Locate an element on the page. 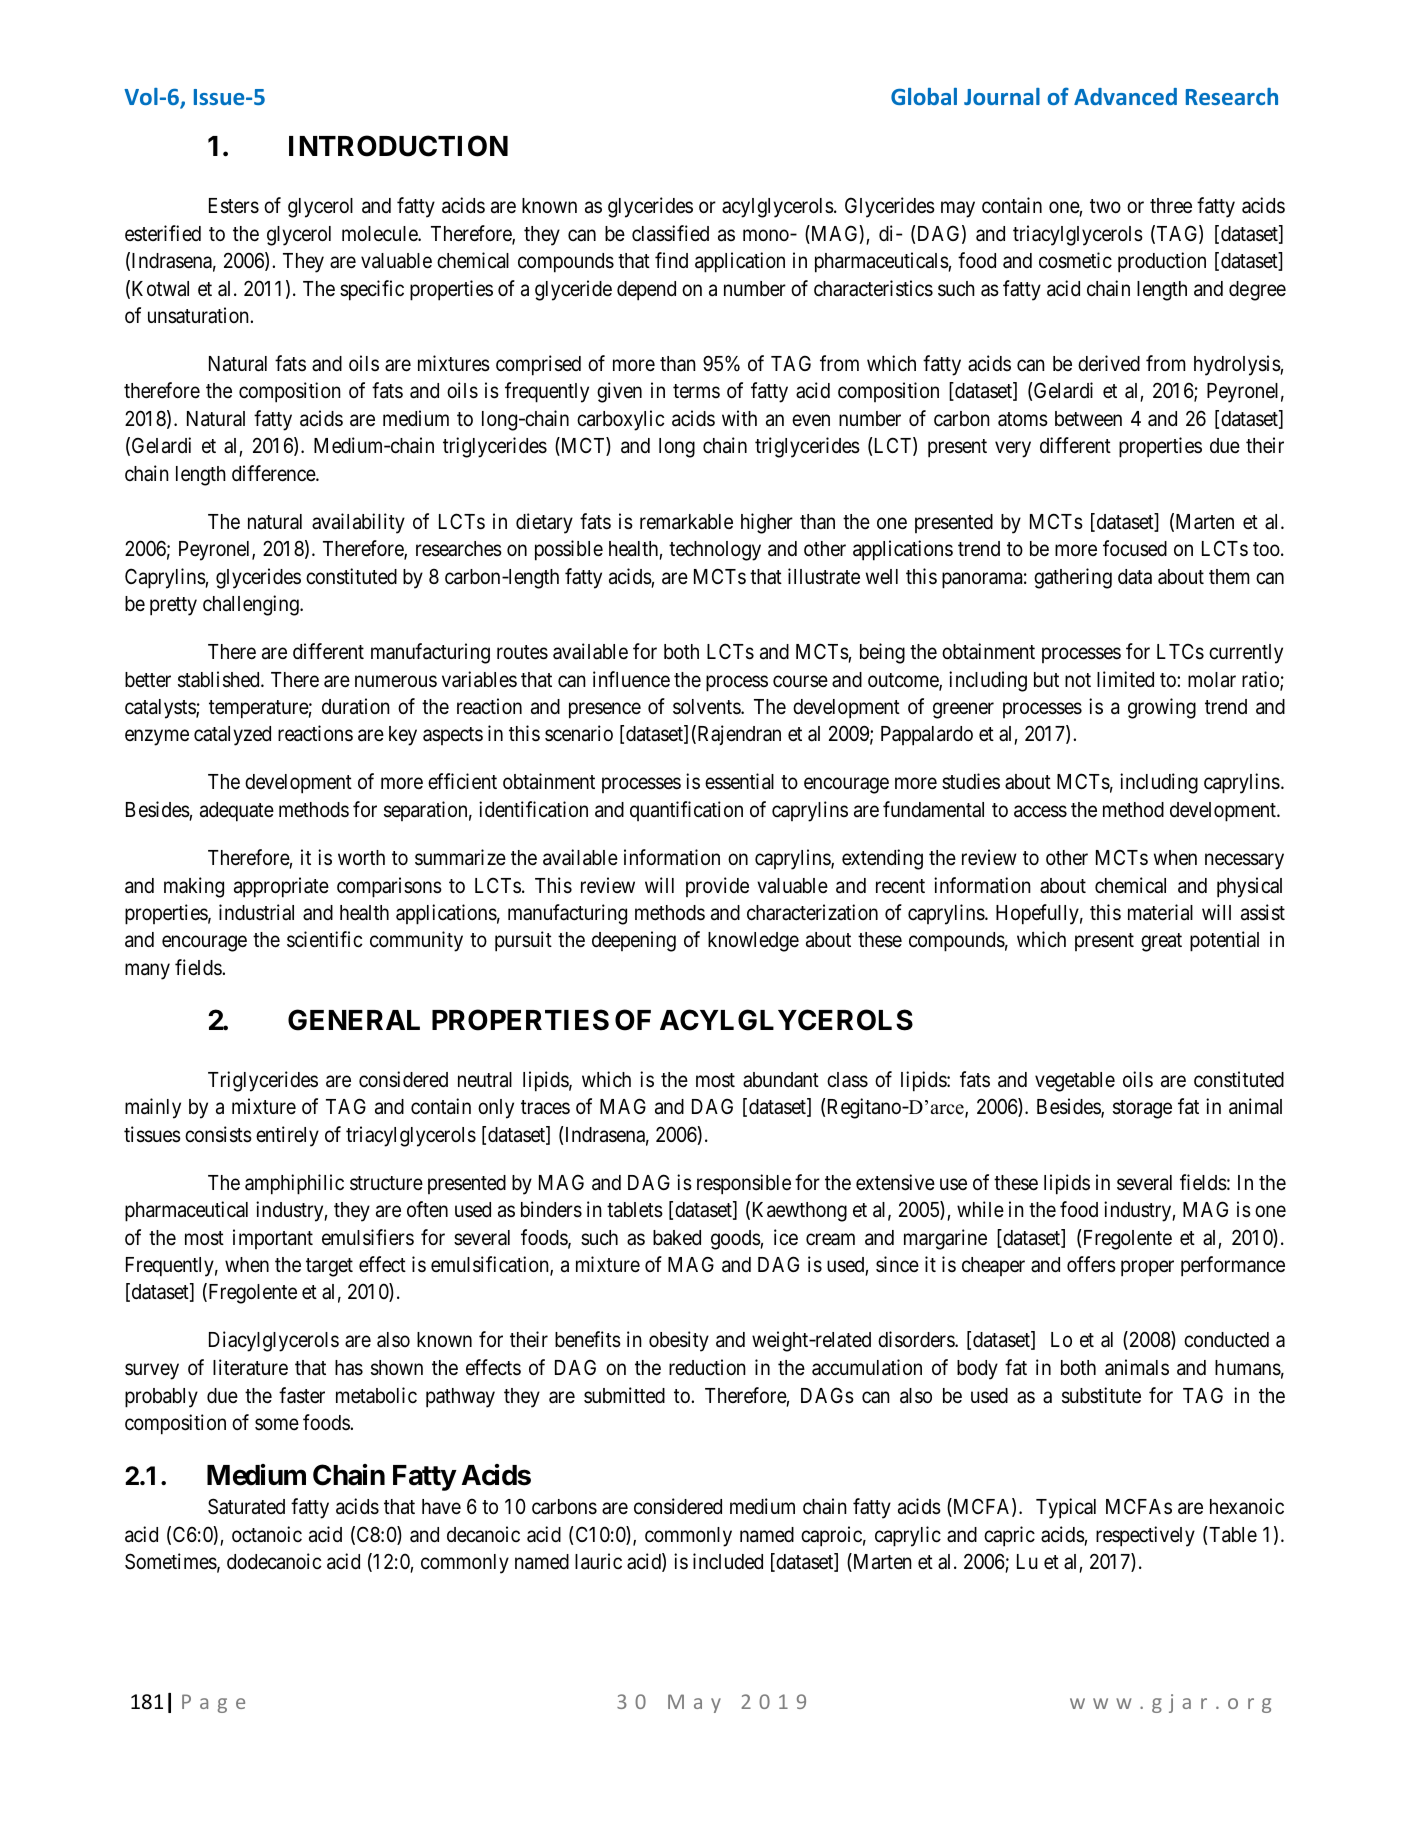 The width and height of the image is (1409, 1824). storage is located at coordinates (1142, 1109).
